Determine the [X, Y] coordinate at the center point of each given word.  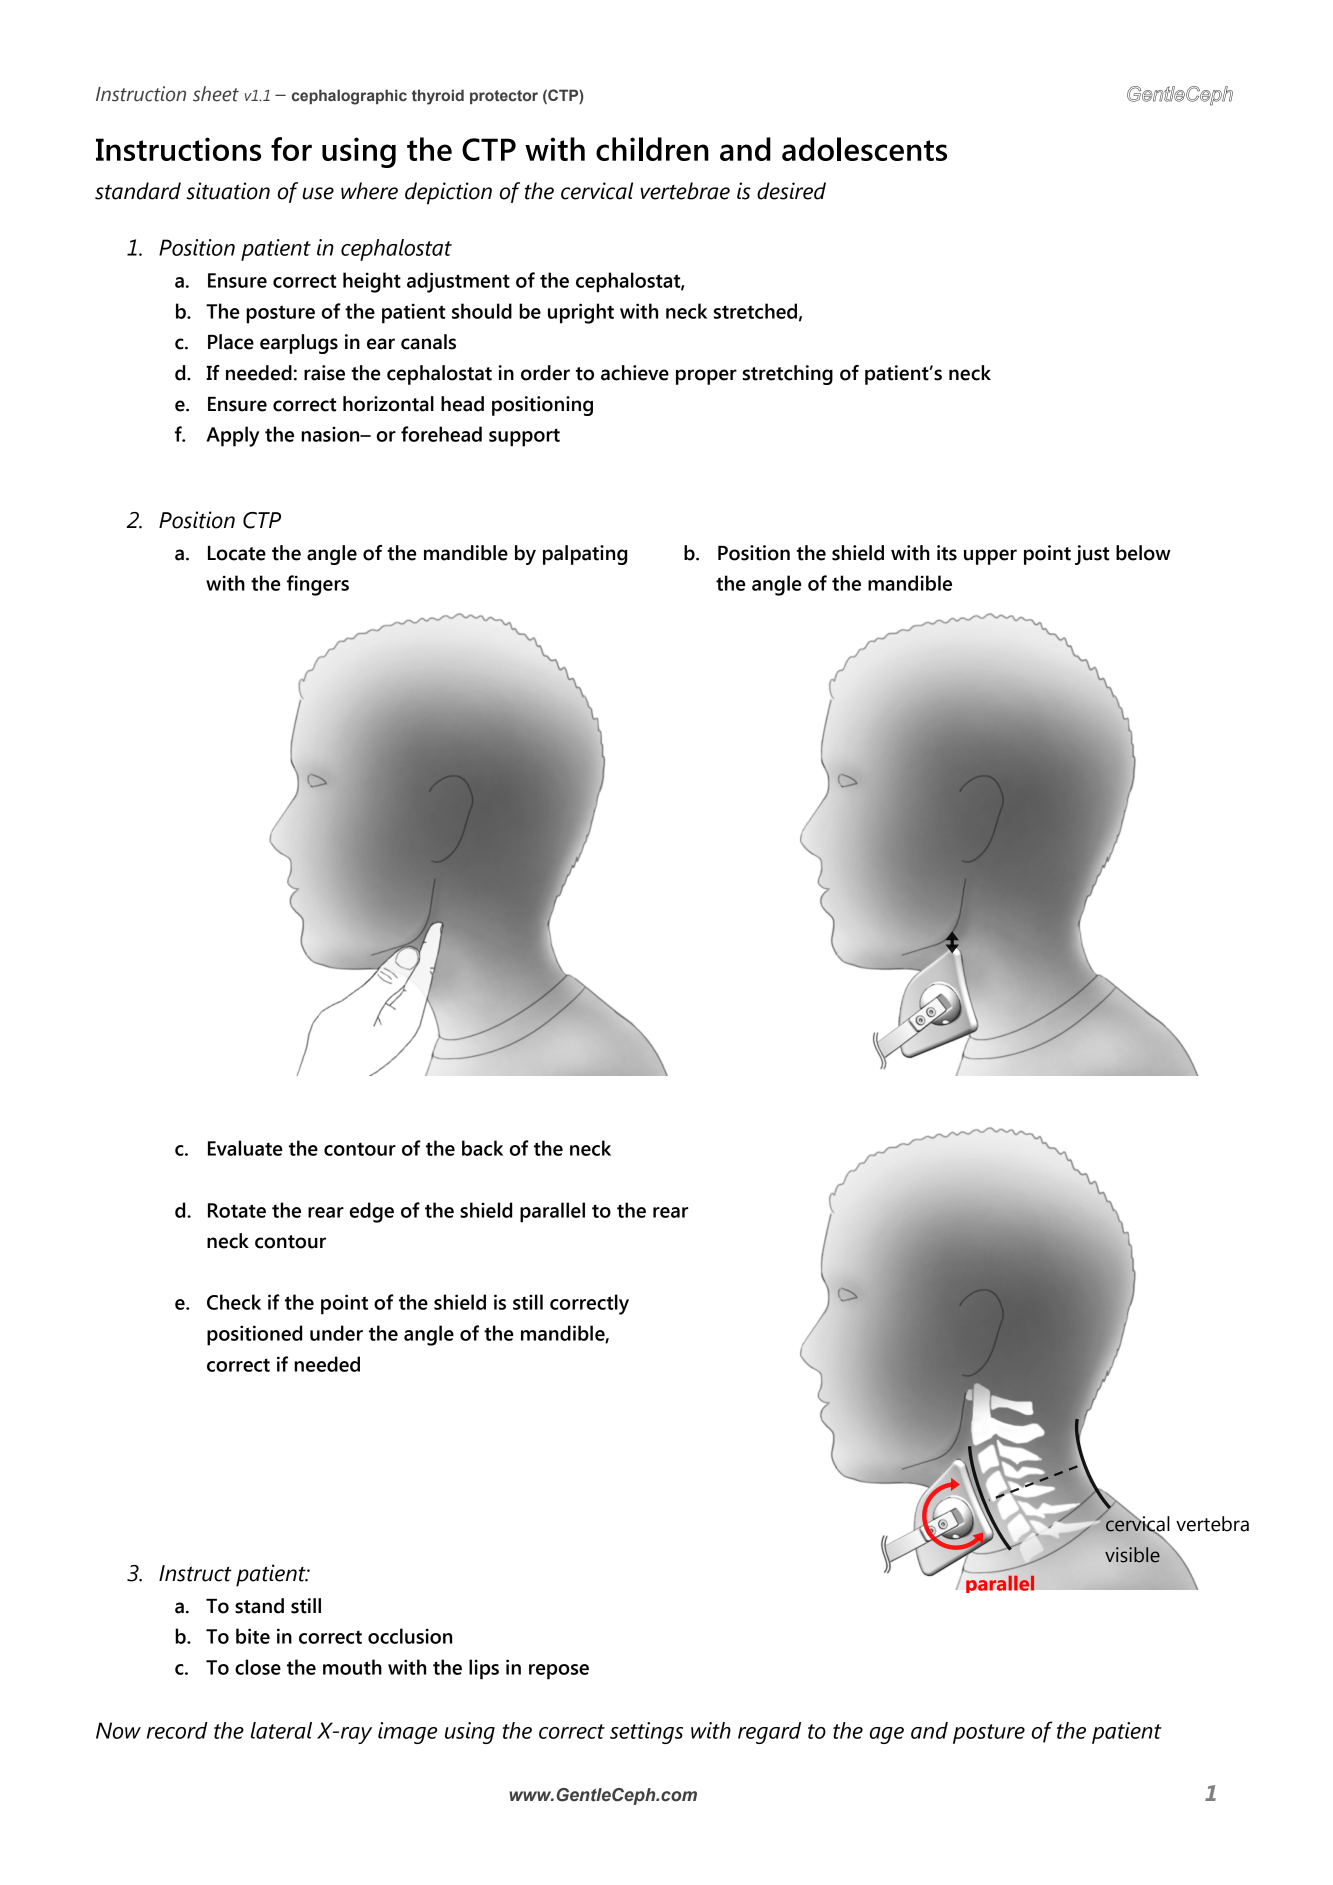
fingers [318, 585]
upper [990, 557]
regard [769, 1733]
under [336, 1333]
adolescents [864, 149]
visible [1132, 1555]
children [652, 149]
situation [228, 191]
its [947, 553]
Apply [232, 436]
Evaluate [245, 1148]
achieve [635, 373]
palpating [585, 555]
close [258, 1667]
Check [234, 1302]
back [482, 1148]
